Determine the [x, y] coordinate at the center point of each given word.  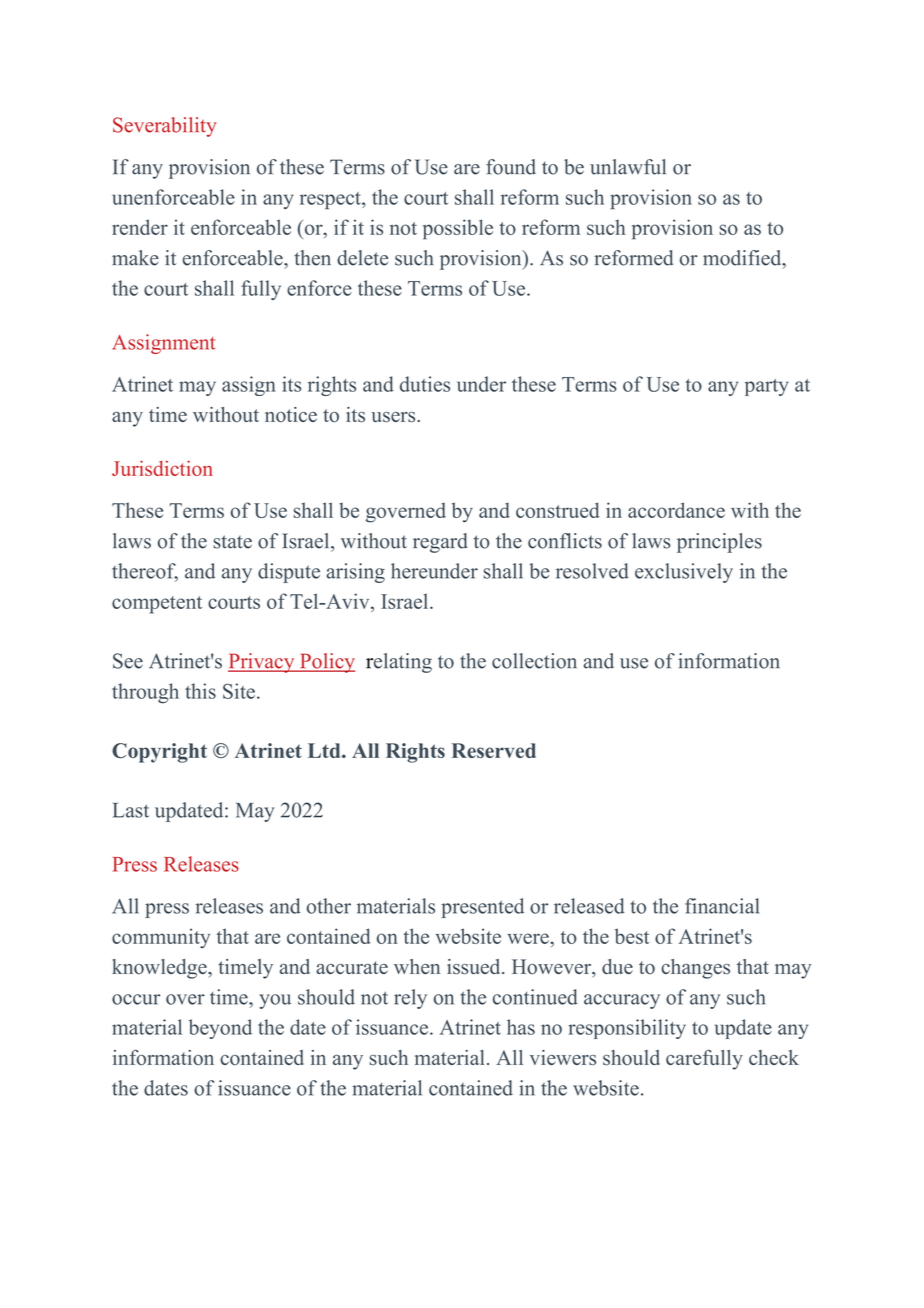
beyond [220, 1029]
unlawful [628, 167]
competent [157, 605]
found [511, 167]
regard [440, 543]
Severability [165, 127]
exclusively [684, 573]
